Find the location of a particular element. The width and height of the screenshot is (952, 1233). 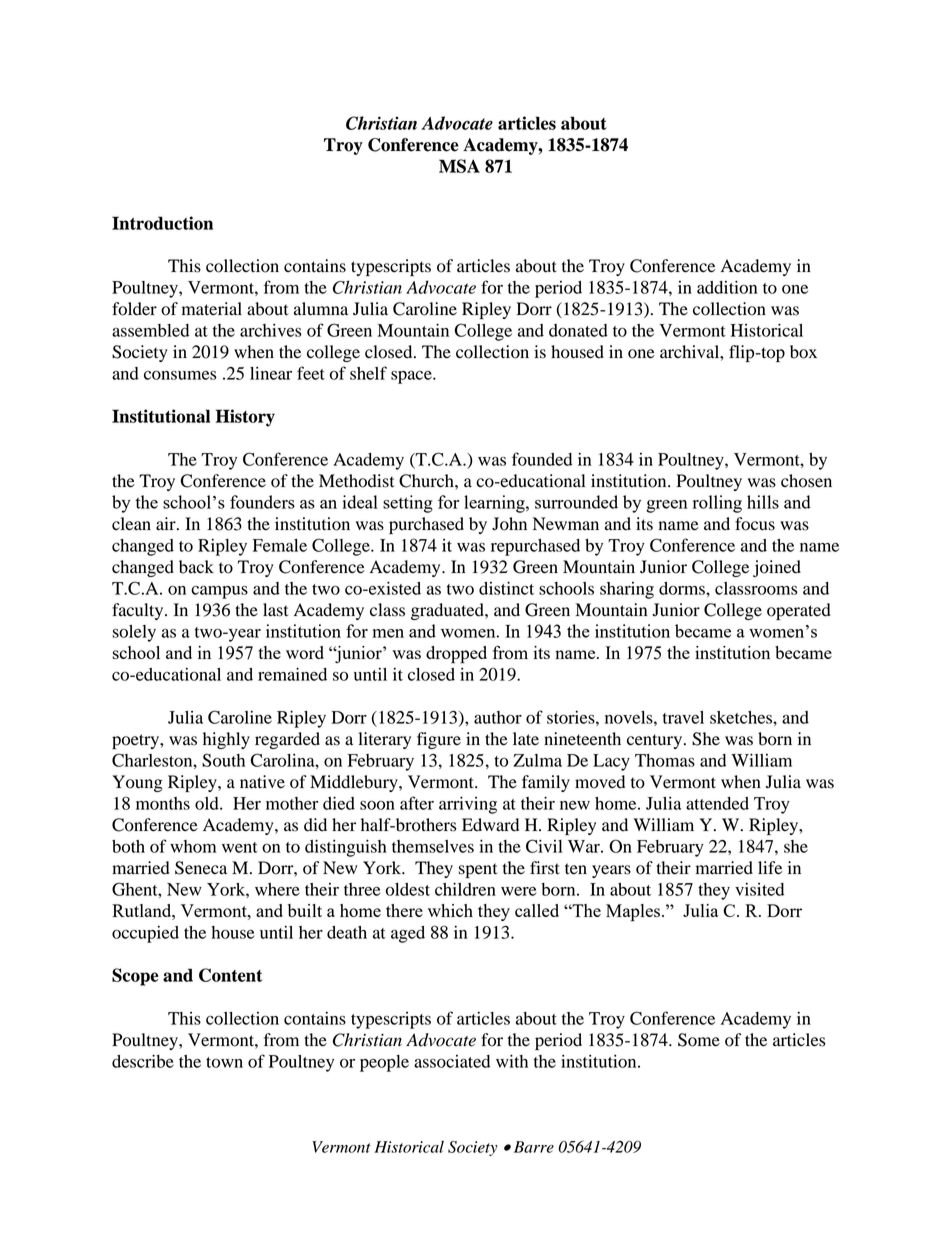

dropped is located at coordinates (456, 655).
